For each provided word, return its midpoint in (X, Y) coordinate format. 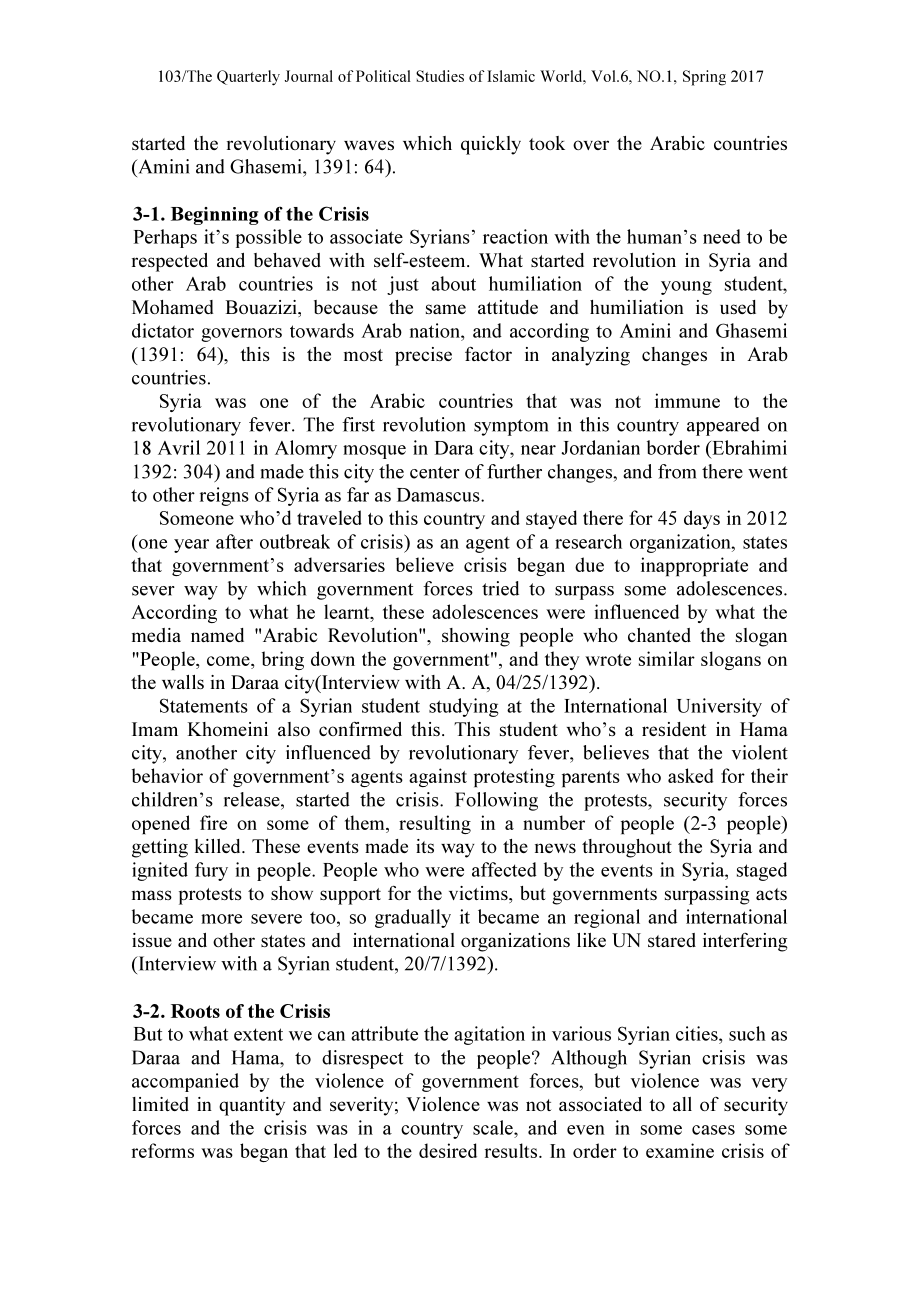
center (435, 472)
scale (494, 1127)
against (438, 777)
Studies (440, 76)
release (253, 799)
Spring (704, 78)
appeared (723, 426)
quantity (252, 1106)
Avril (179, 447)
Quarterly (248, 78)
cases (713, 1130)
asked (690, 775)
